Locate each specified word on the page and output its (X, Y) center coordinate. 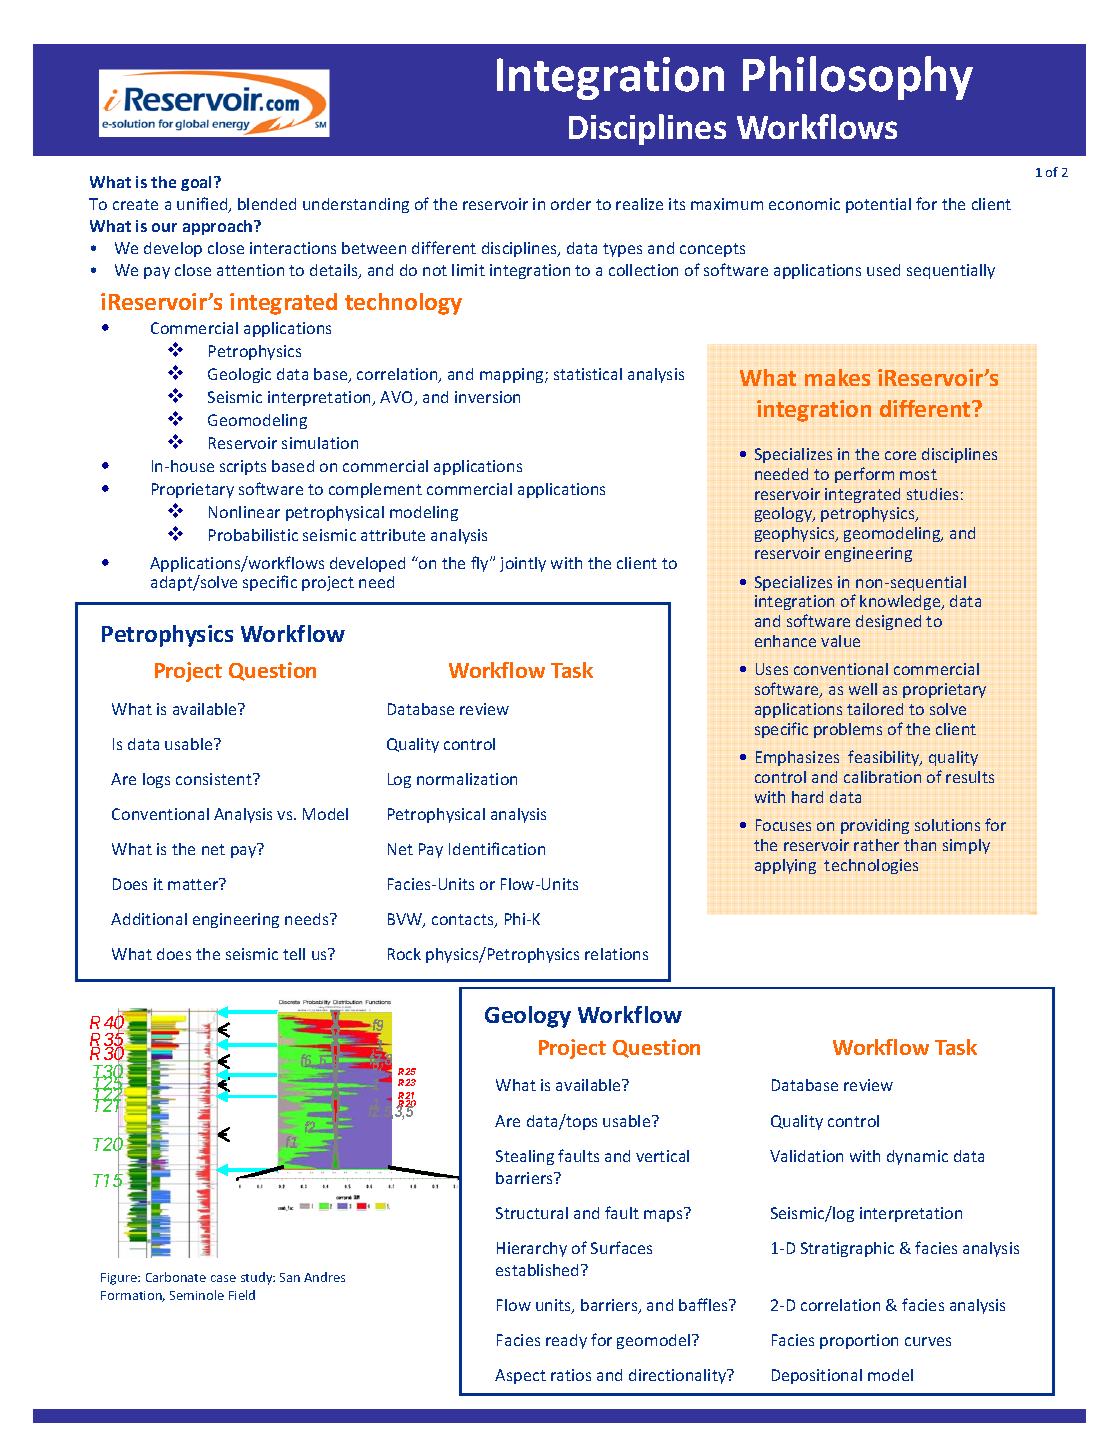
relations (616, 954)
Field (242, 1295)
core (900, 455)
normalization (467, 779)
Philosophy (858, 78)
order (571, 204)
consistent (215, 779)
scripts (243, 467)
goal (198, 183)
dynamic (917, 1157)
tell (294, 954)
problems (848, 730)
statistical (588, 374)
